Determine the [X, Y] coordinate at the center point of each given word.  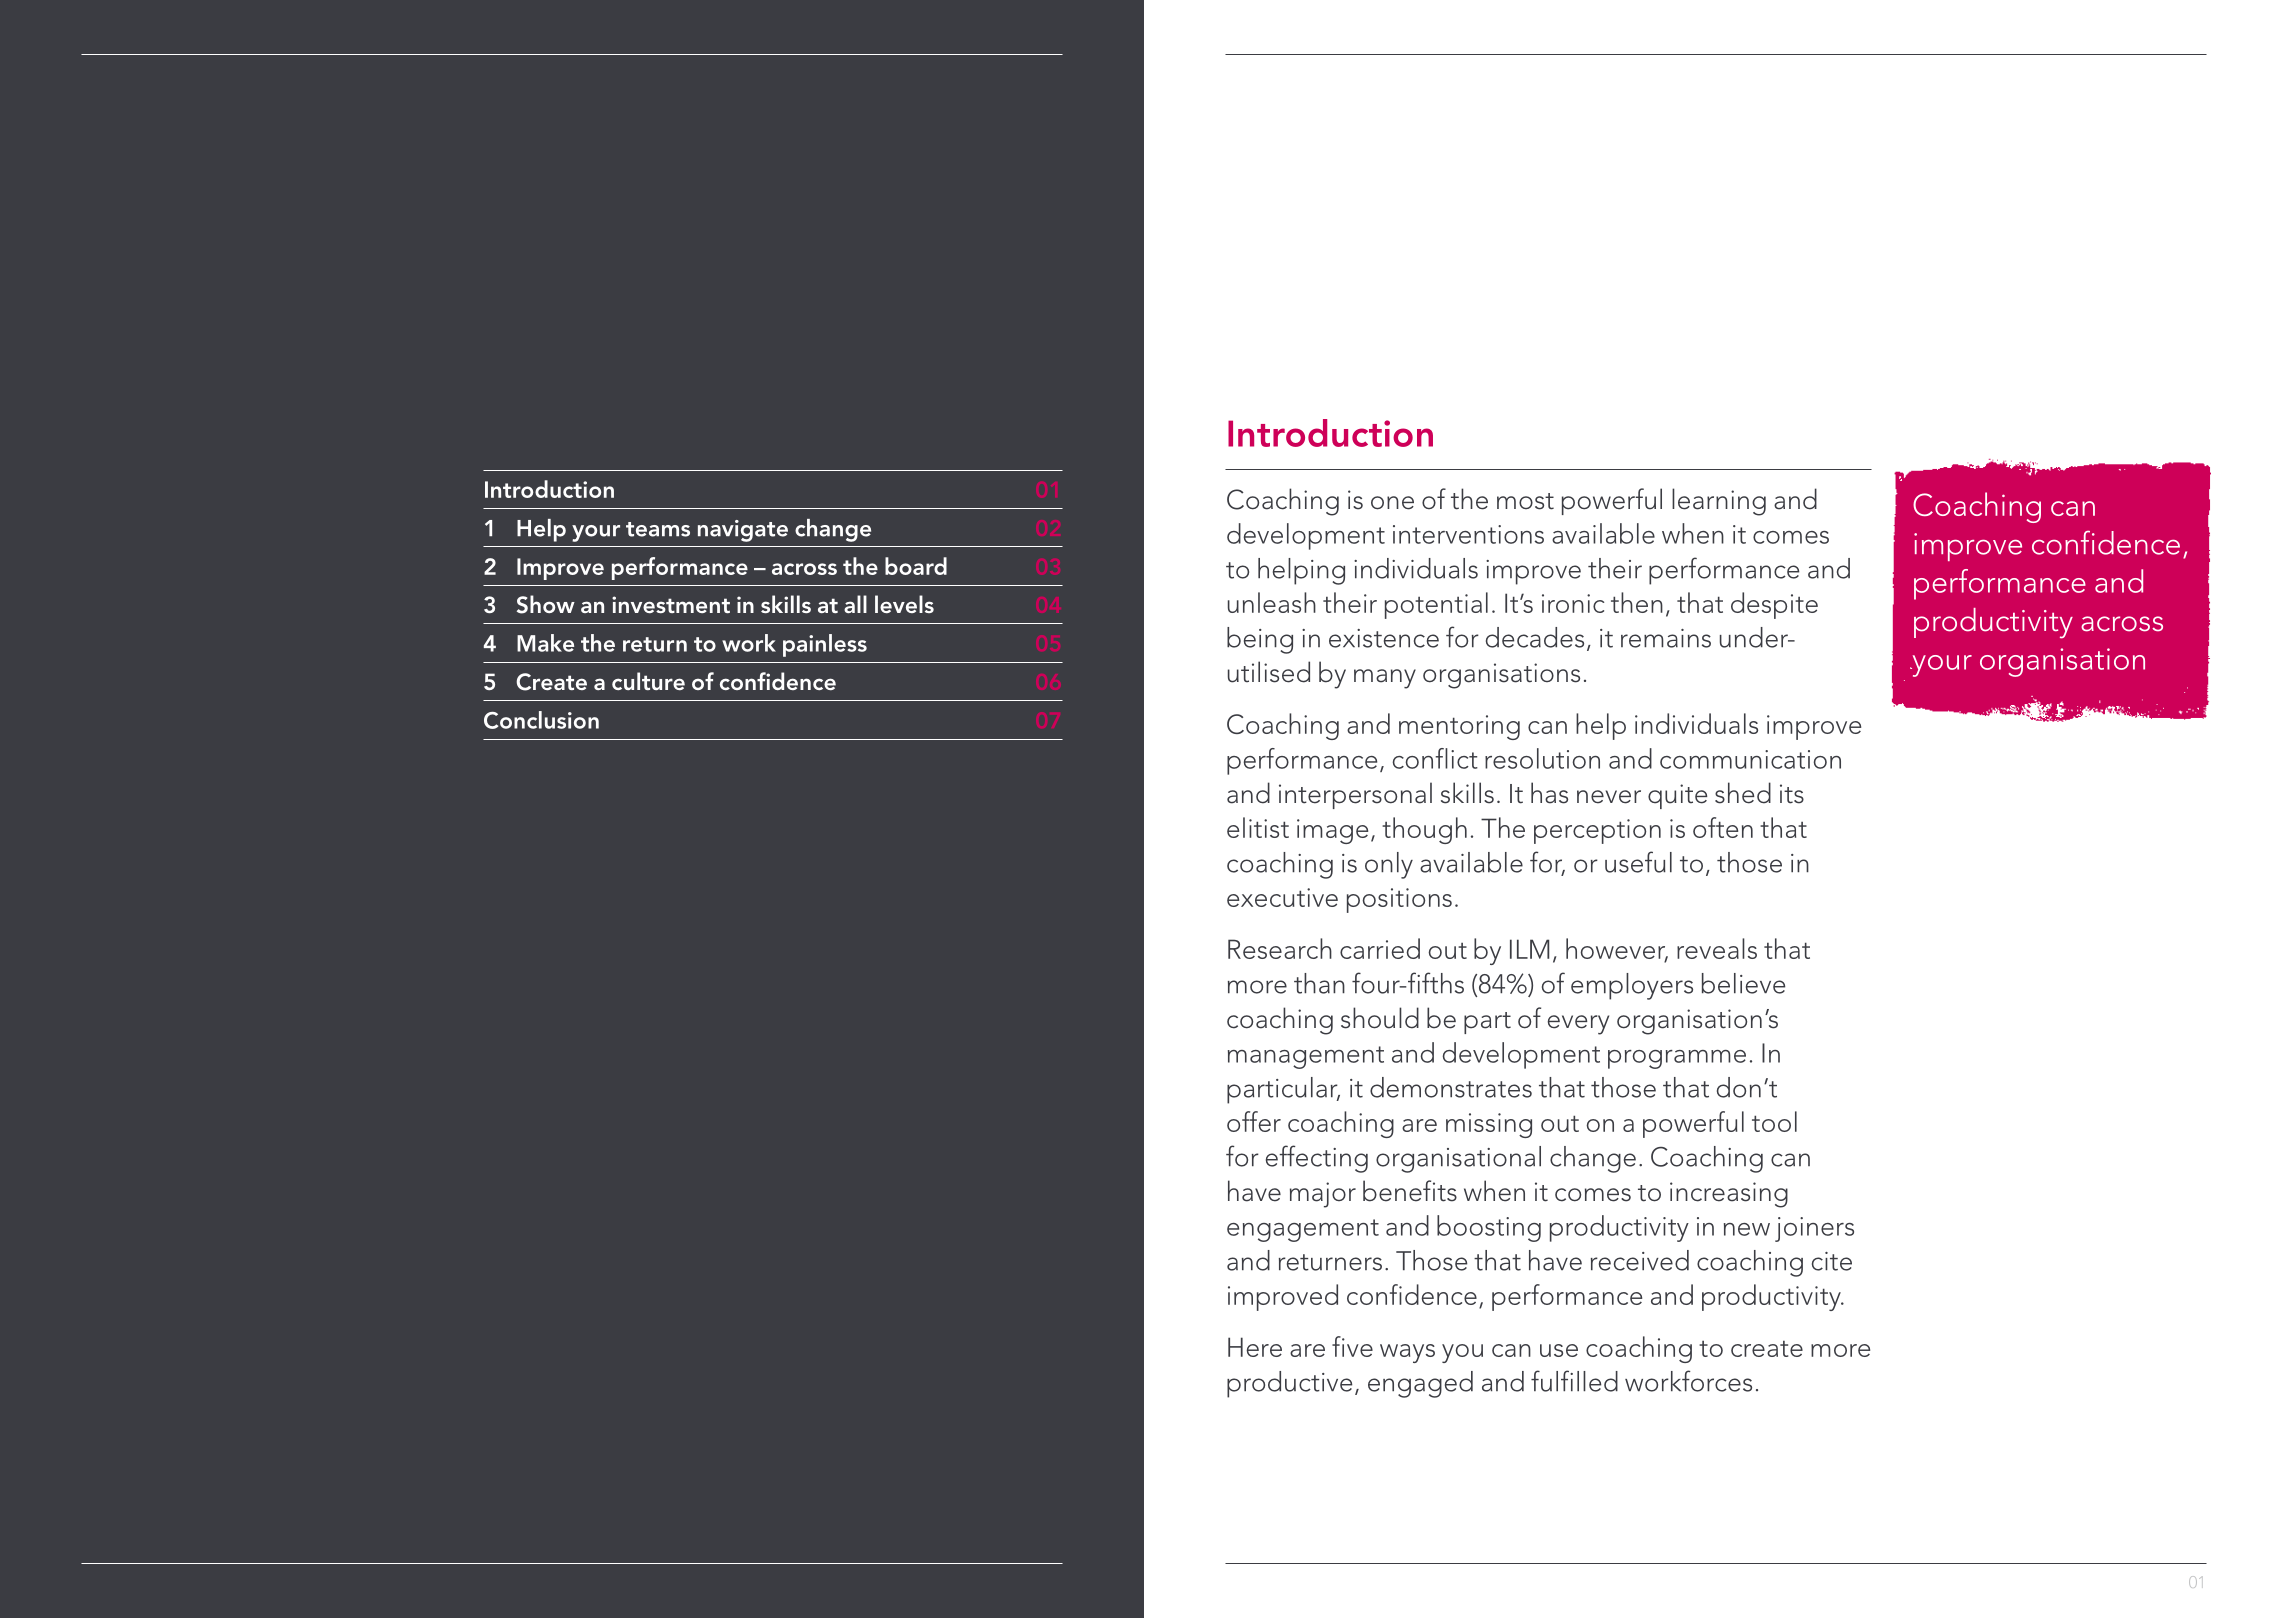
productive [1289, 1384]
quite [1677, 796]
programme [1677, 1059]
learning [1719, 502]
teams [658, 529]
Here [1255, 1347]
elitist [1258, 827]
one [1392, 503]
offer [1254, 1121]
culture [648, 681]
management [1306, 1057]
